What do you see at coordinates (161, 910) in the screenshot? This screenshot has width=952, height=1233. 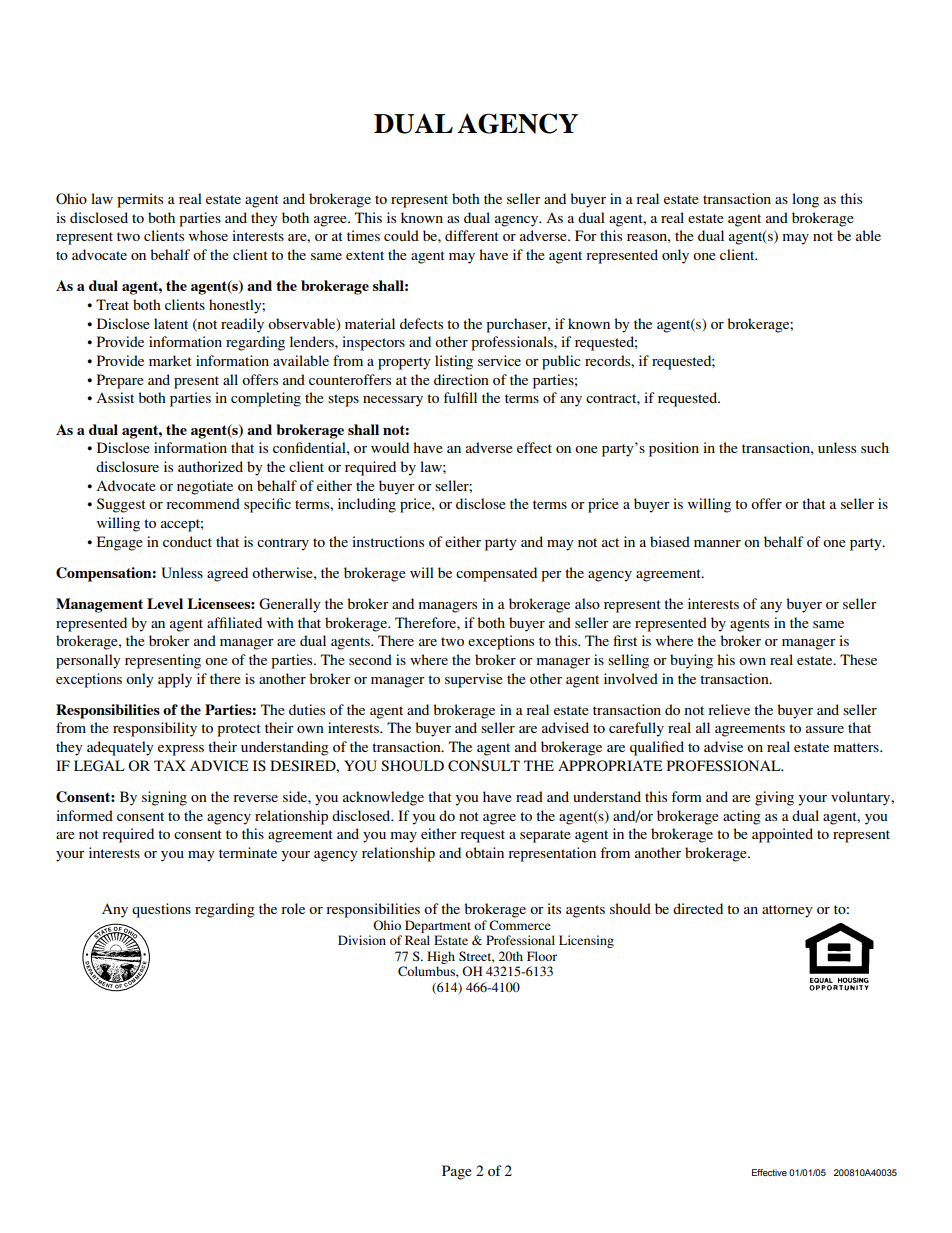 I see `questions` at bounding box center [161, 910].
